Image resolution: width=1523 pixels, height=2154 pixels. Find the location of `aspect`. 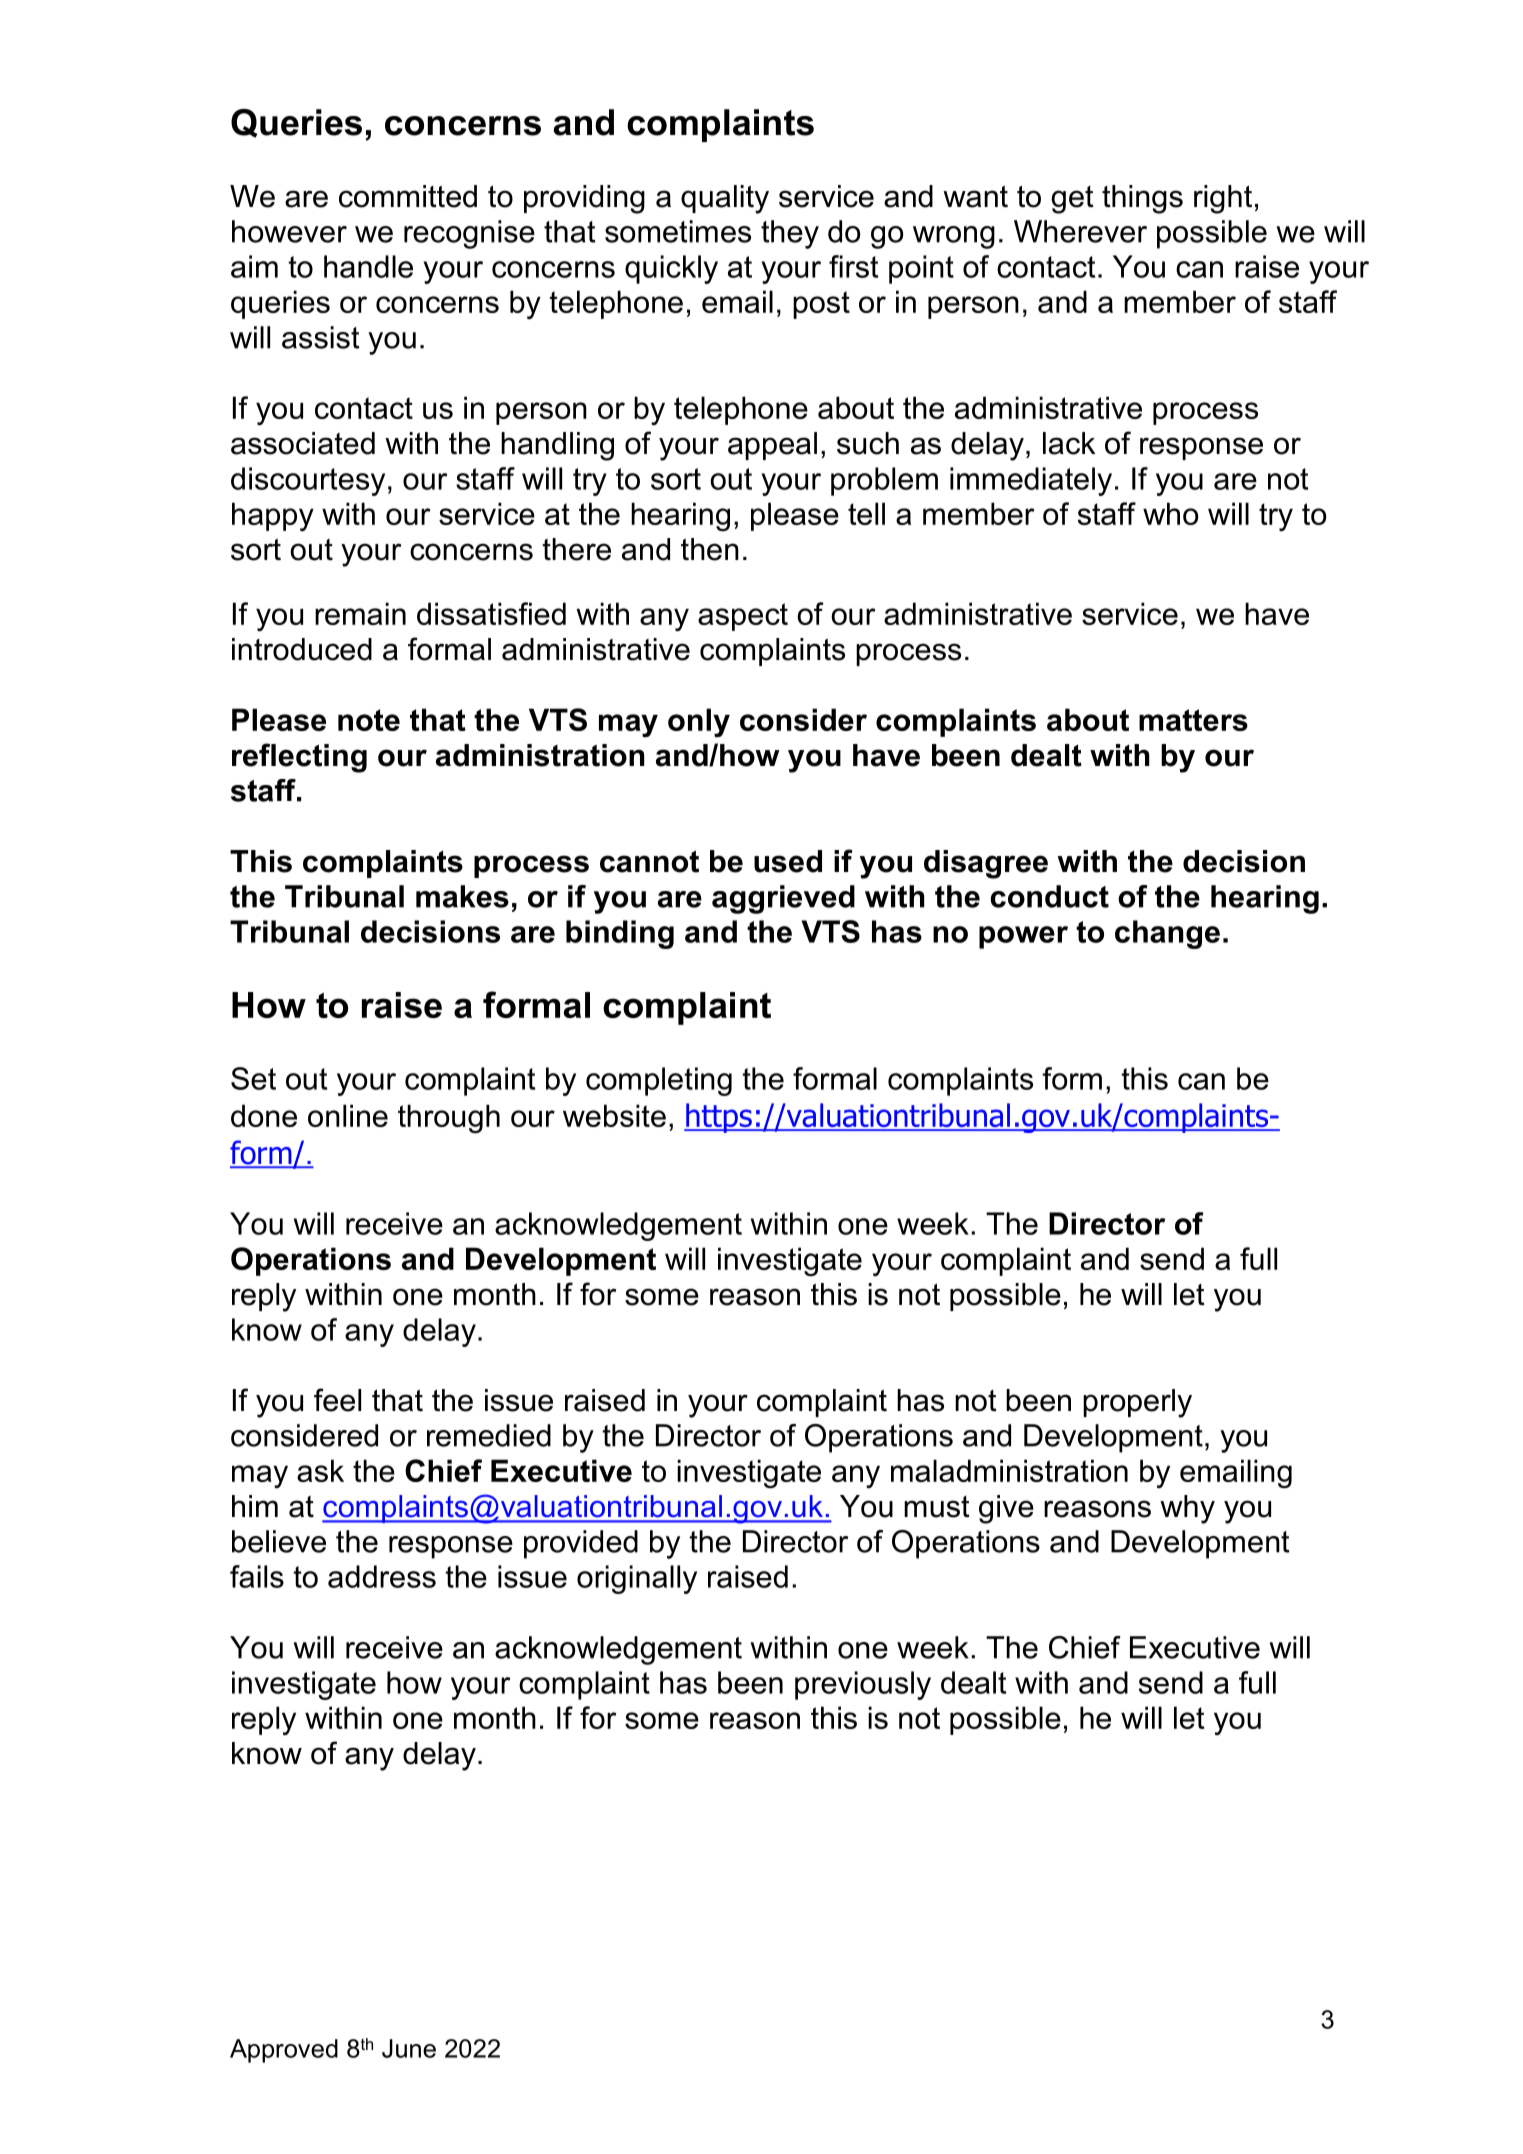

aspect is located at coordinates (743, 617).
